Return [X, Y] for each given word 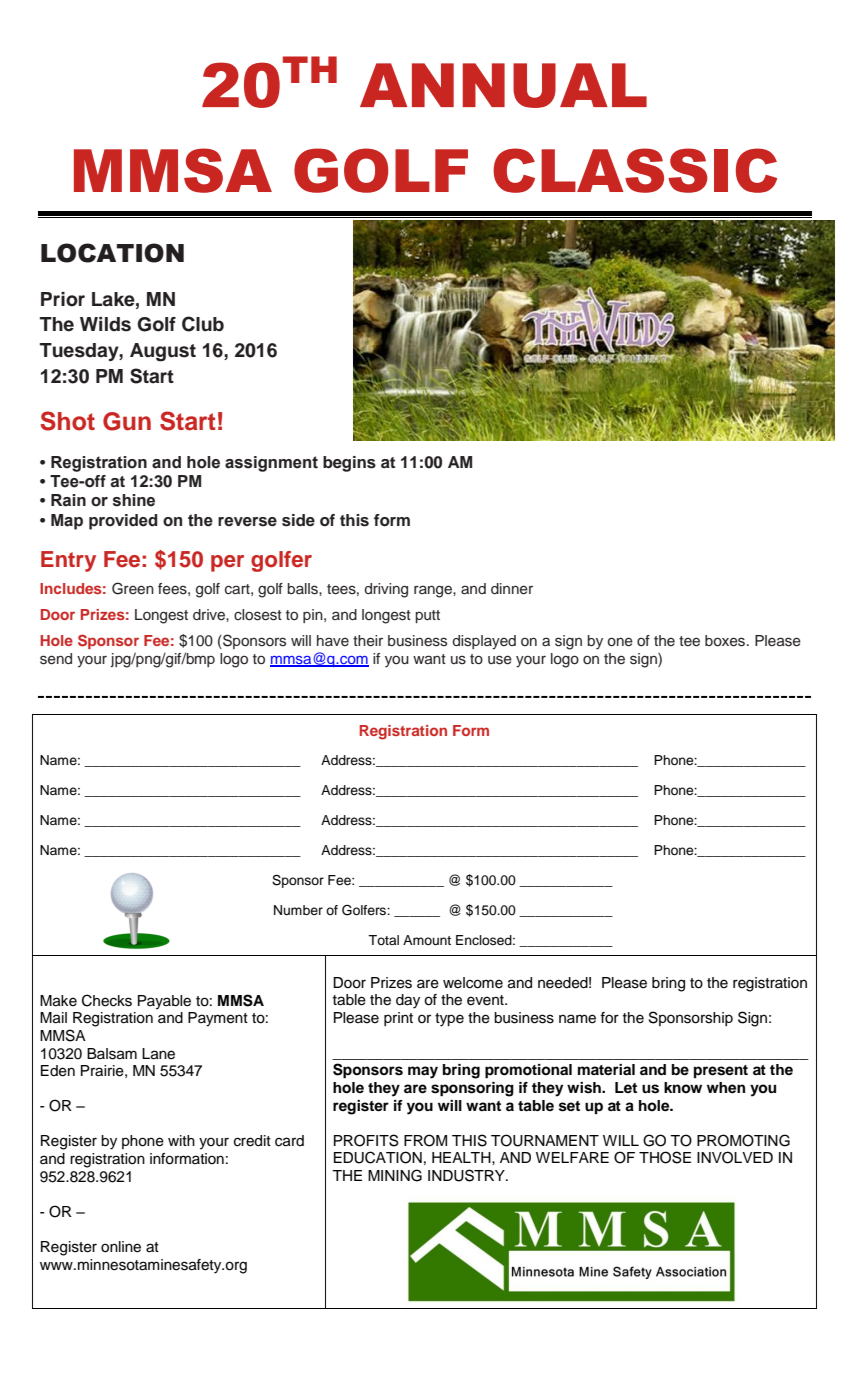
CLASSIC [635, 170]
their [368, 641]
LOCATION [112, 253]
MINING [395, 1175]
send [56, 659]
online [121, 1247]
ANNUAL [503, 85]
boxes [726, 641]
